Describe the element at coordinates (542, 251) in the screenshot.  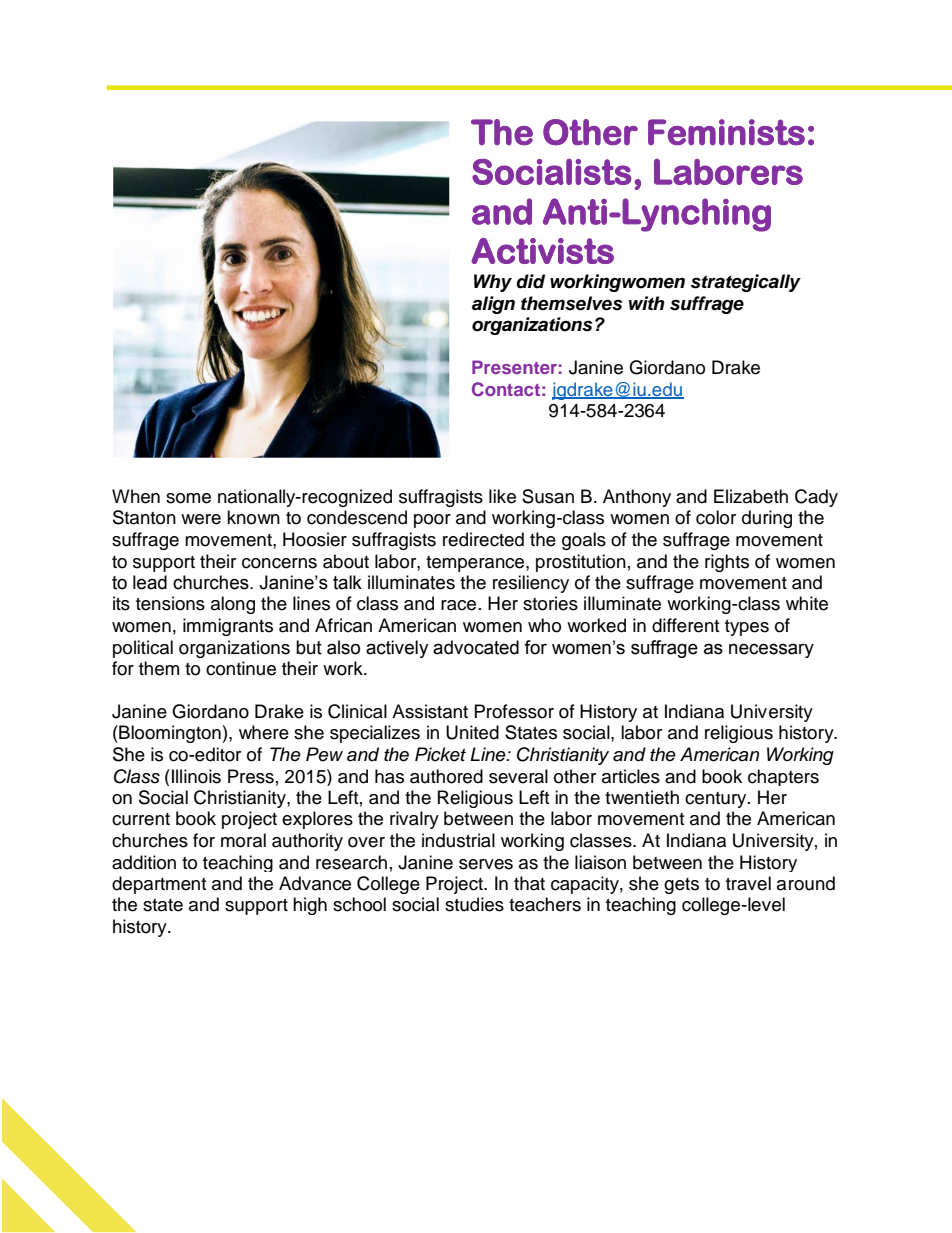
I see `Activists` at that location.
